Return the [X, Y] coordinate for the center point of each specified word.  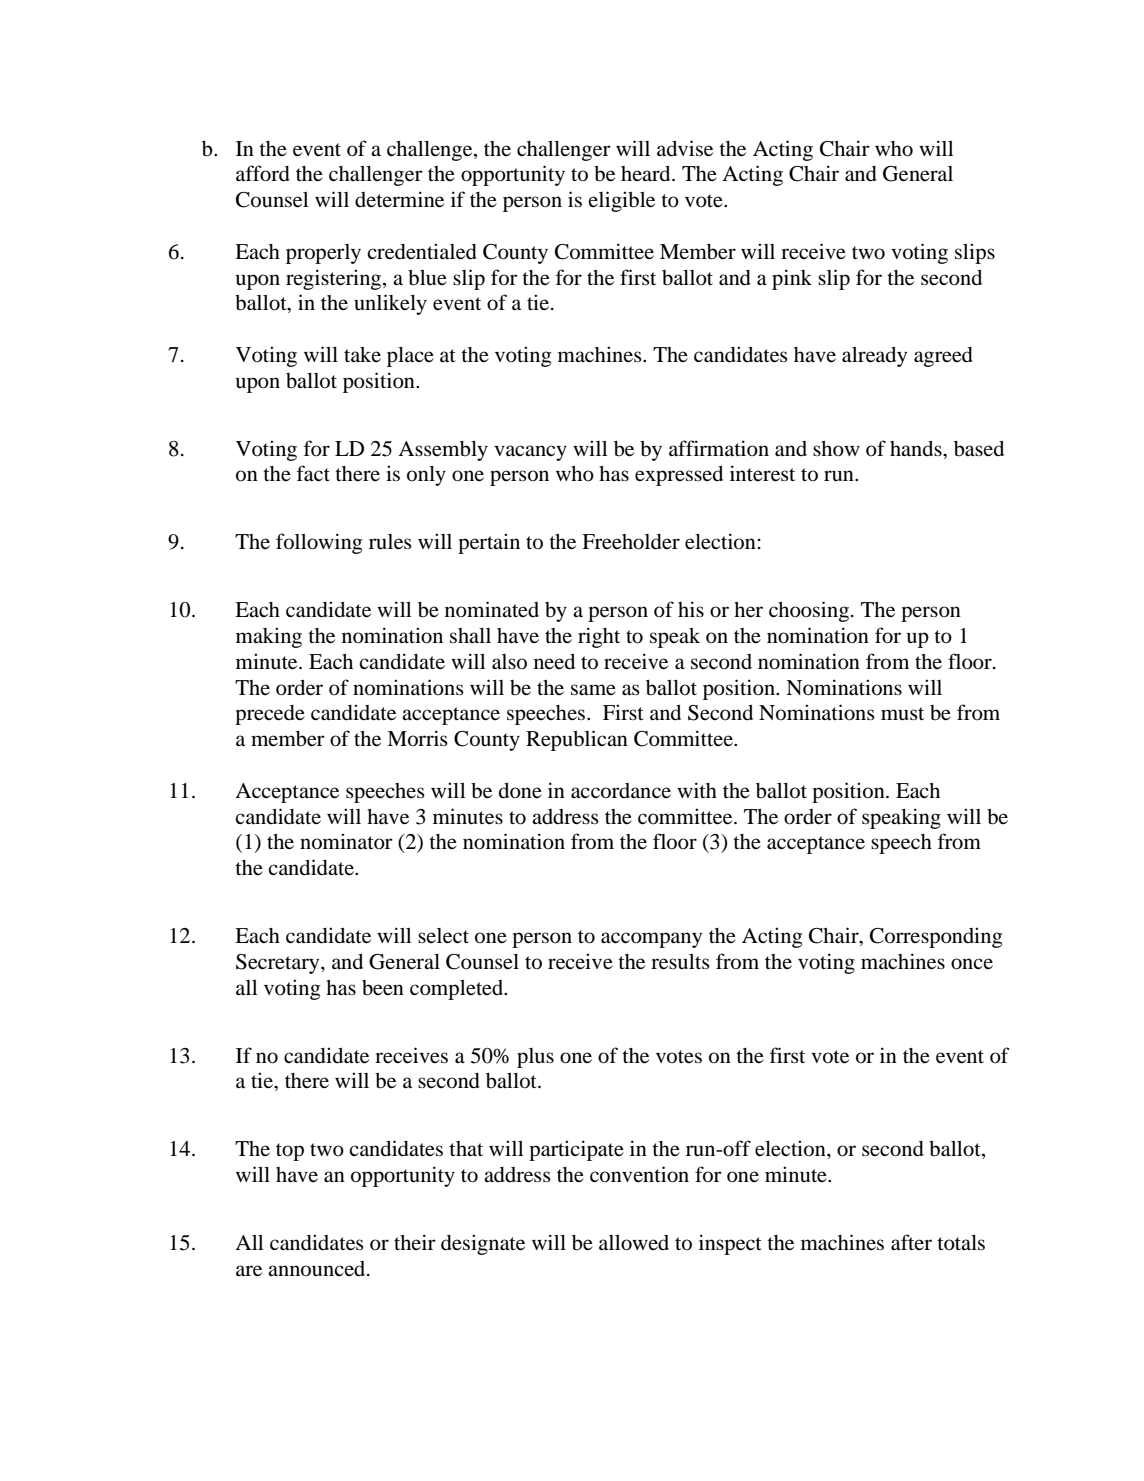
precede [270, 715]
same [593, 690]
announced [318, 1269]
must [902, 714]
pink [792, 279]
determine [399, 199]
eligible [621, 201]
